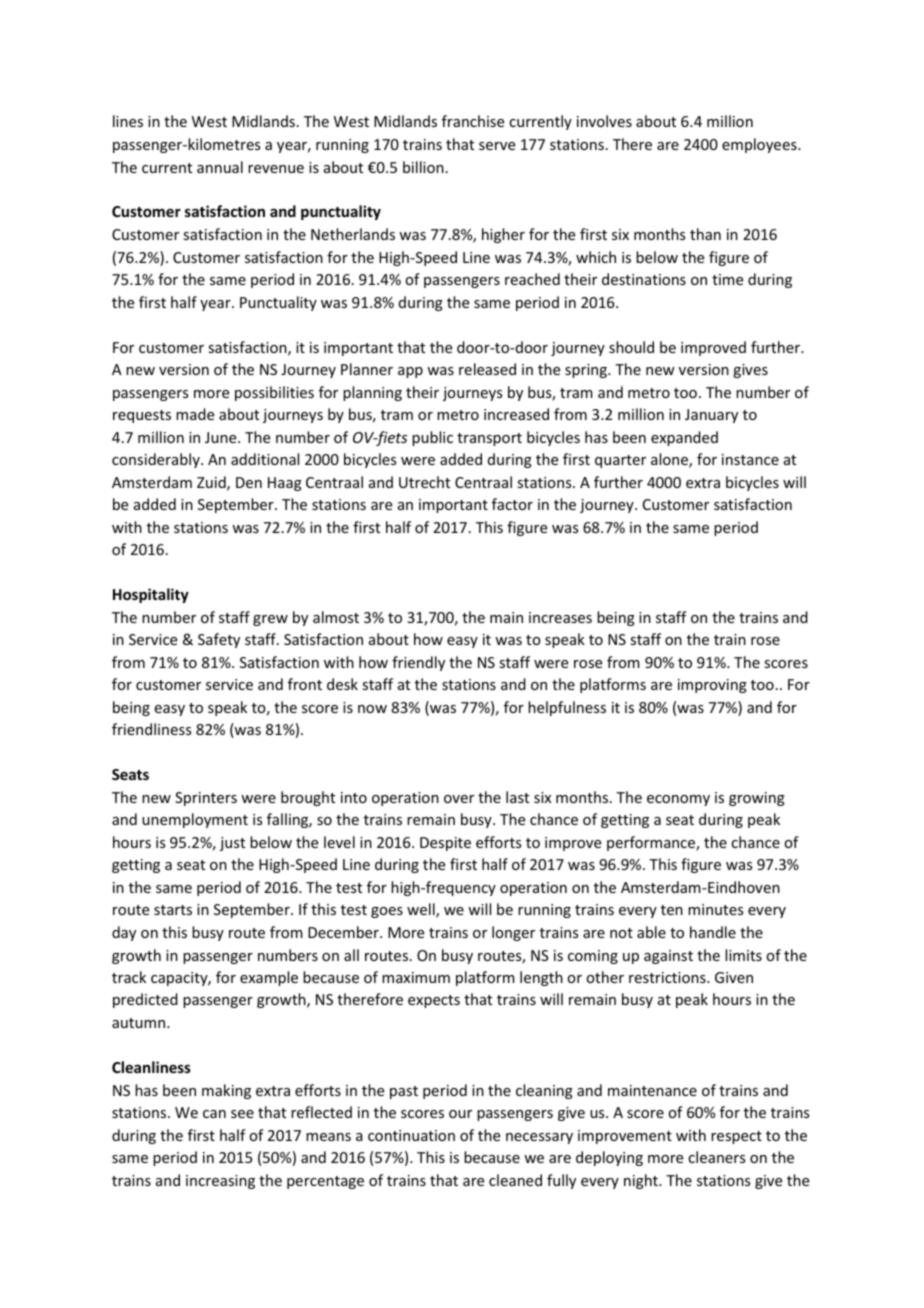 This screenshot has height=1308, width=924. I want to click on maximum, so click(416, 977).
